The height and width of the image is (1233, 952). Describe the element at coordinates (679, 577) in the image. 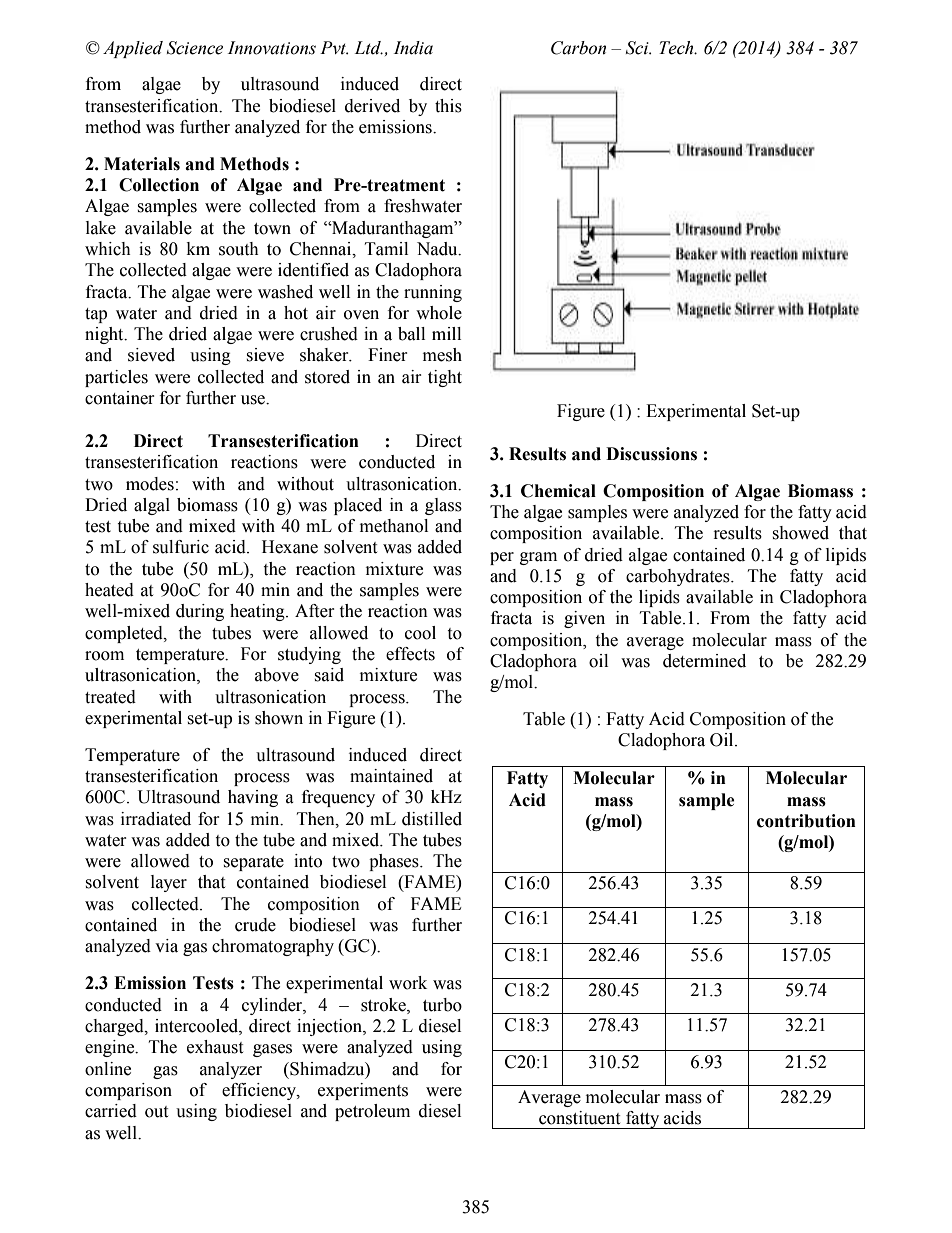

I see `carbohydrates` at that location.
